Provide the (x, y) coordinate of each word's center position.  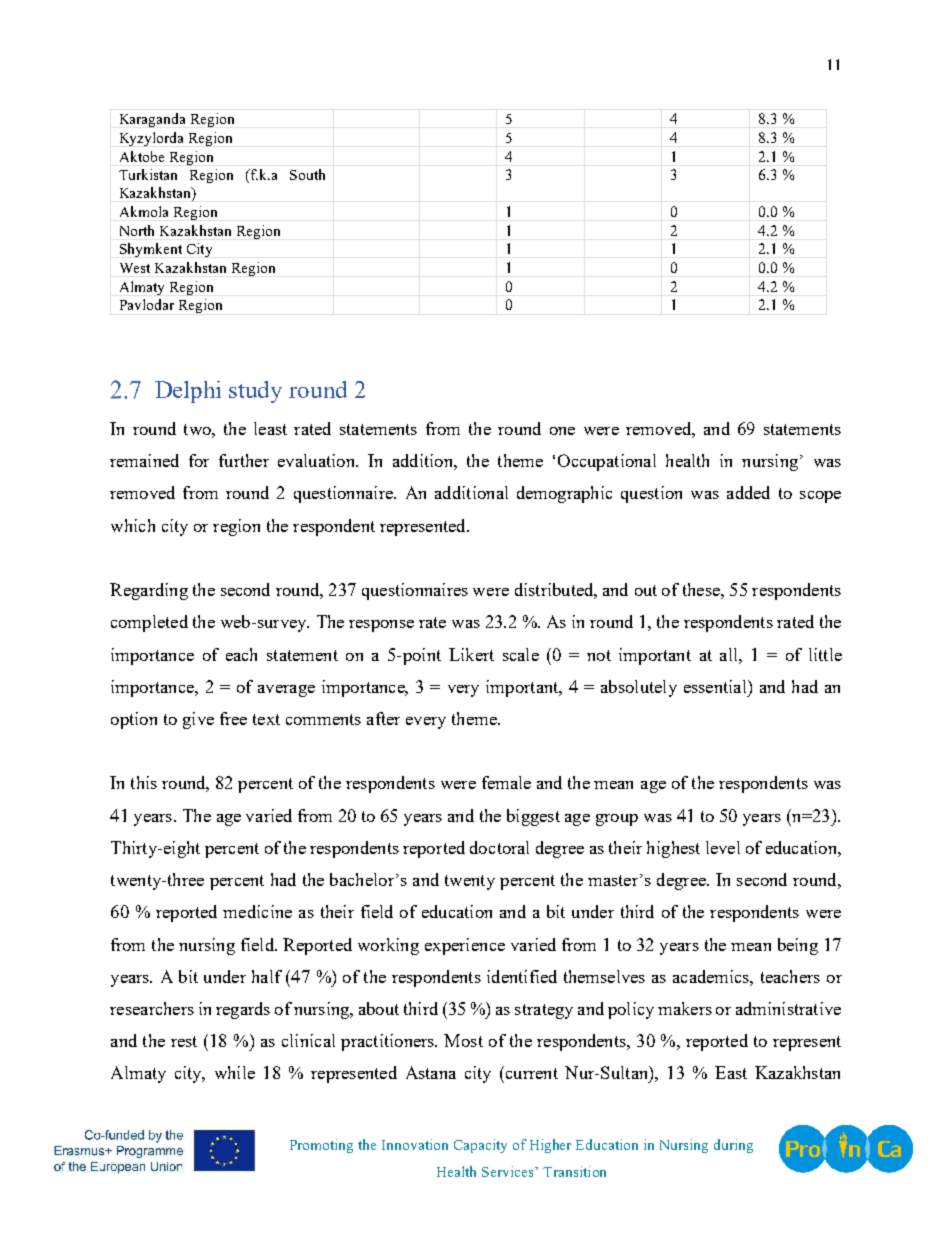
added (748, 492)
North (137, 230)
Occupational (607, 462)
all (730, 654)
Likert (471, 654)
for (199, 460)
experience (465, 946)
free (233, 718)
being (798, 946)
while (235, 1072)
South (307, 174)
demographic (564, 494)
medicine (257, 911)
